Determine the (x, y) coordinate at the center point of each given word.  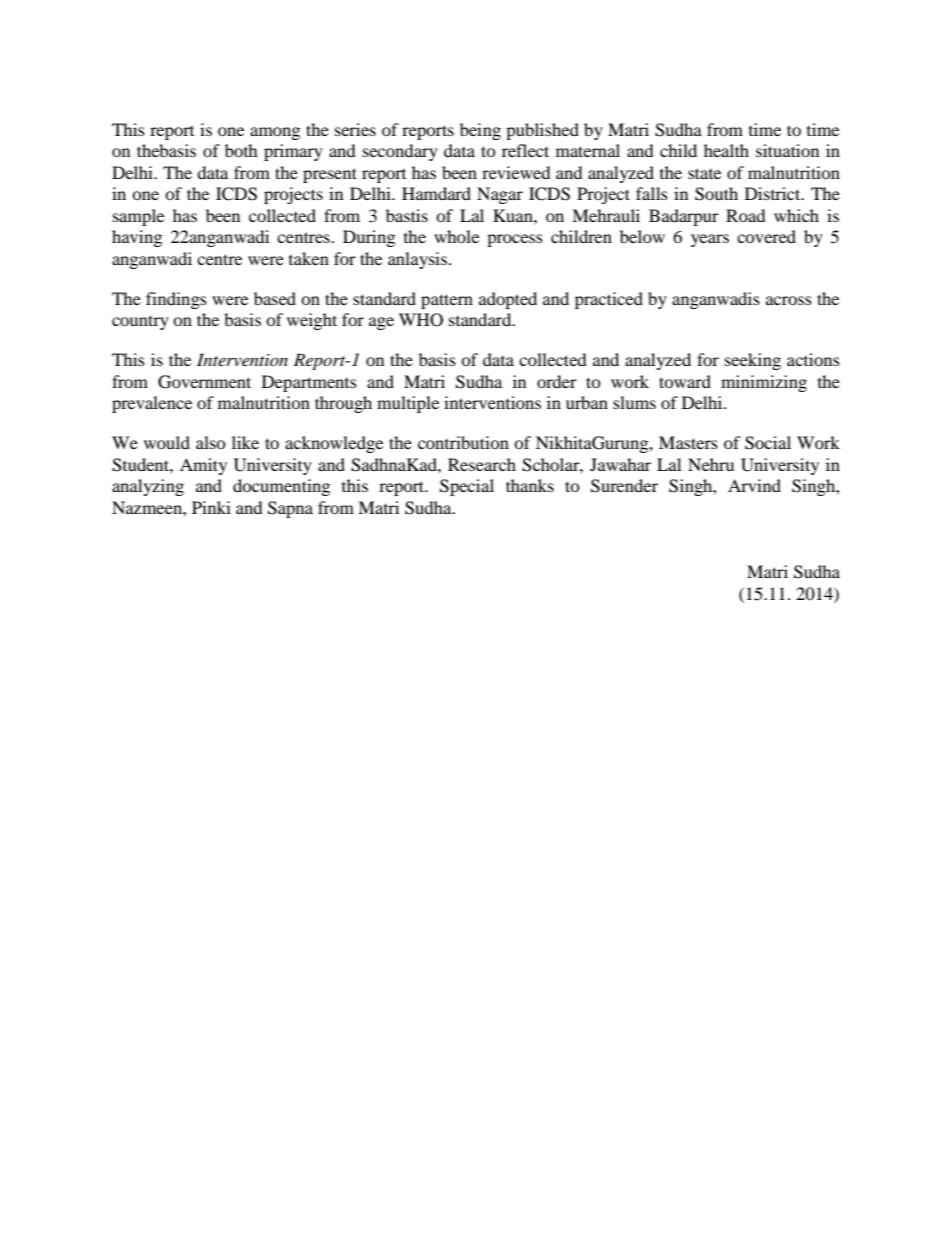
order (557, 381)
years (710, 240)
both (241, 150)
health (726, 150)
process (515, 240)
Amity (203, 466)
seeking (753, 361)
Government (204, 382)
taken (309, 258)
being (480, 131)
